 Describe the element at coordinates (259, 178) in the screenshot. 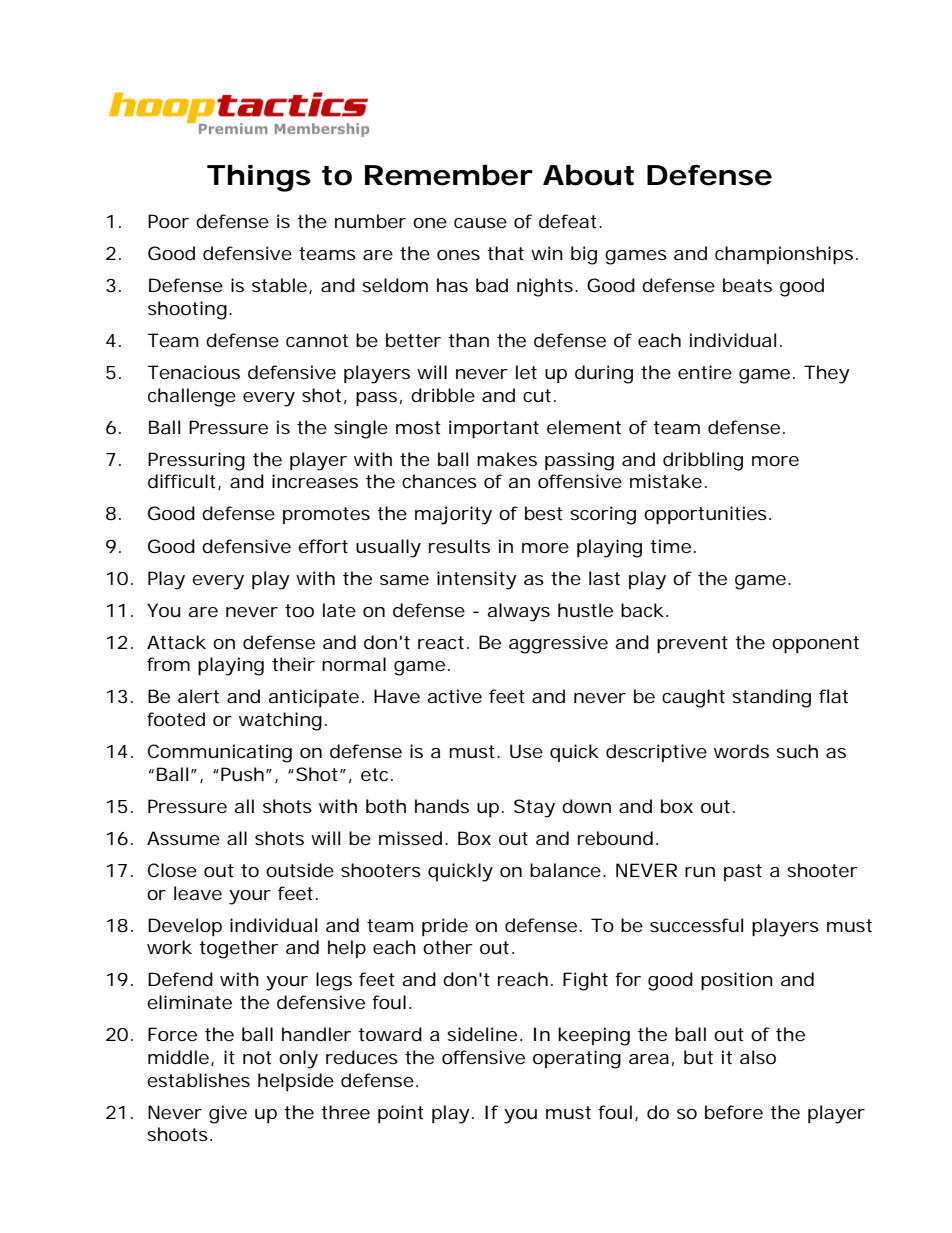

I see `Things` at that location.
